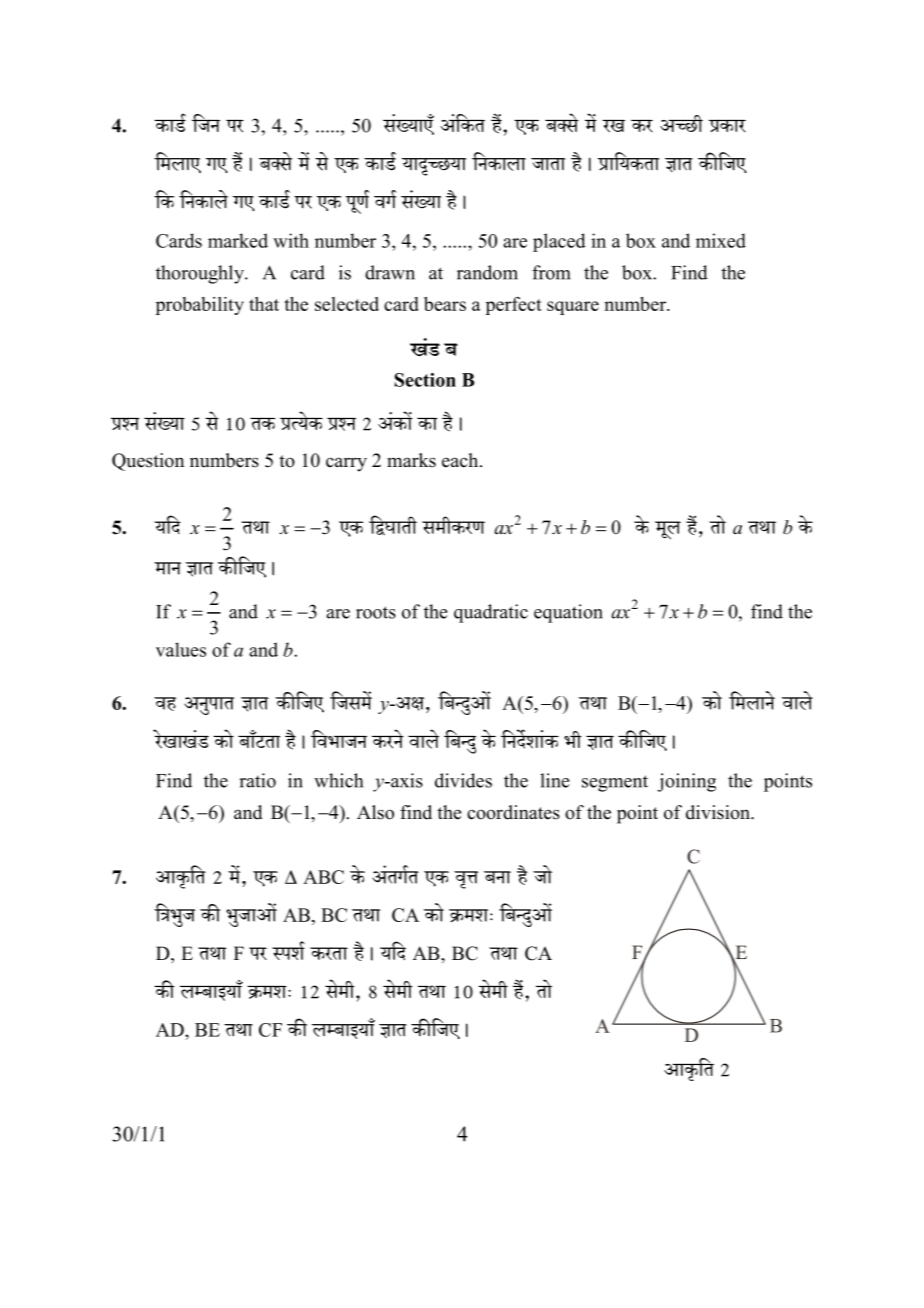 This document has height=1308, width=924. Describe the element at coordinates (201, 274) in the document. I see `thoroughly` at that location.
